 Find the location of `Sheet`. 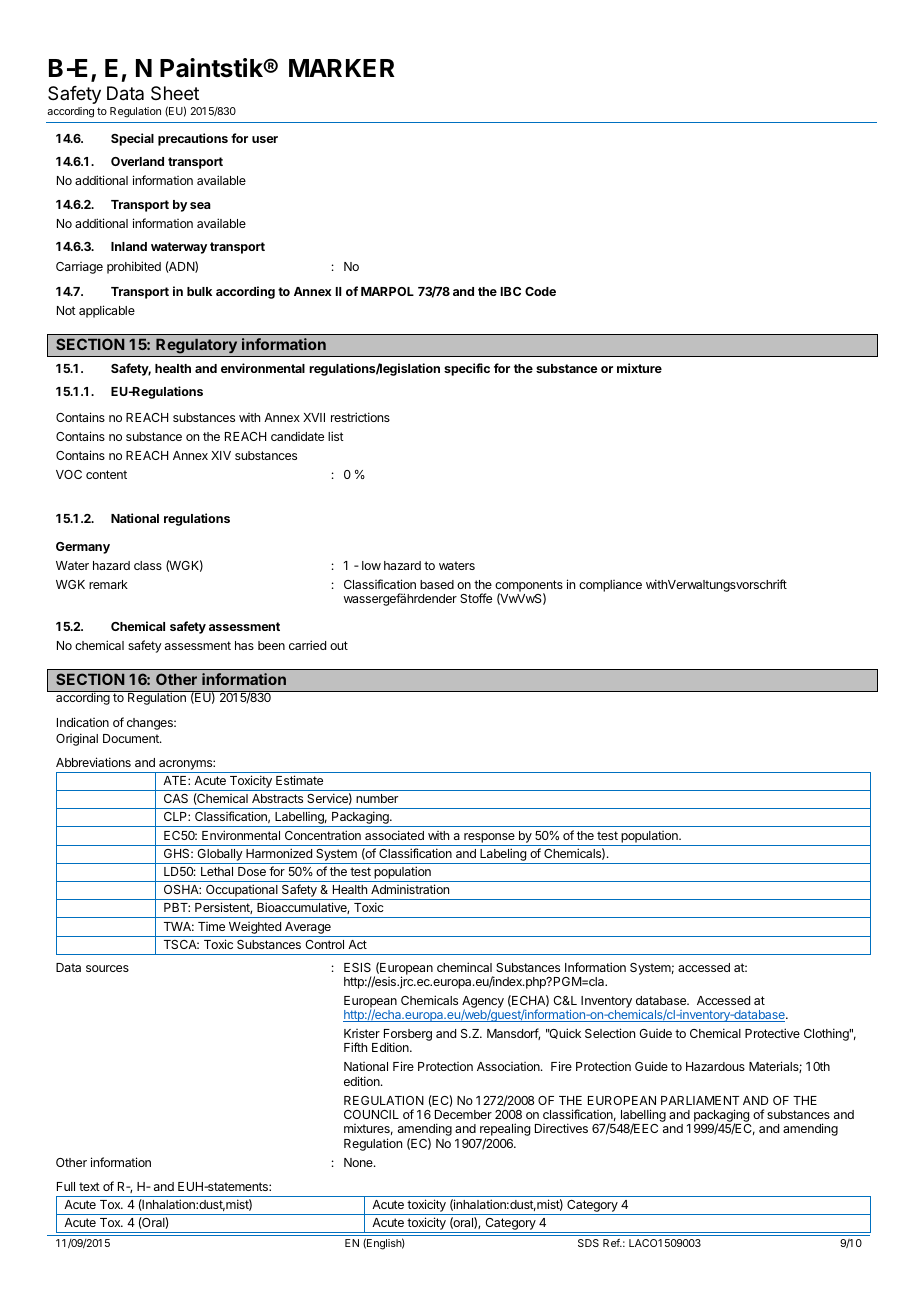

Sheet is located at coordinates (175, 93).
